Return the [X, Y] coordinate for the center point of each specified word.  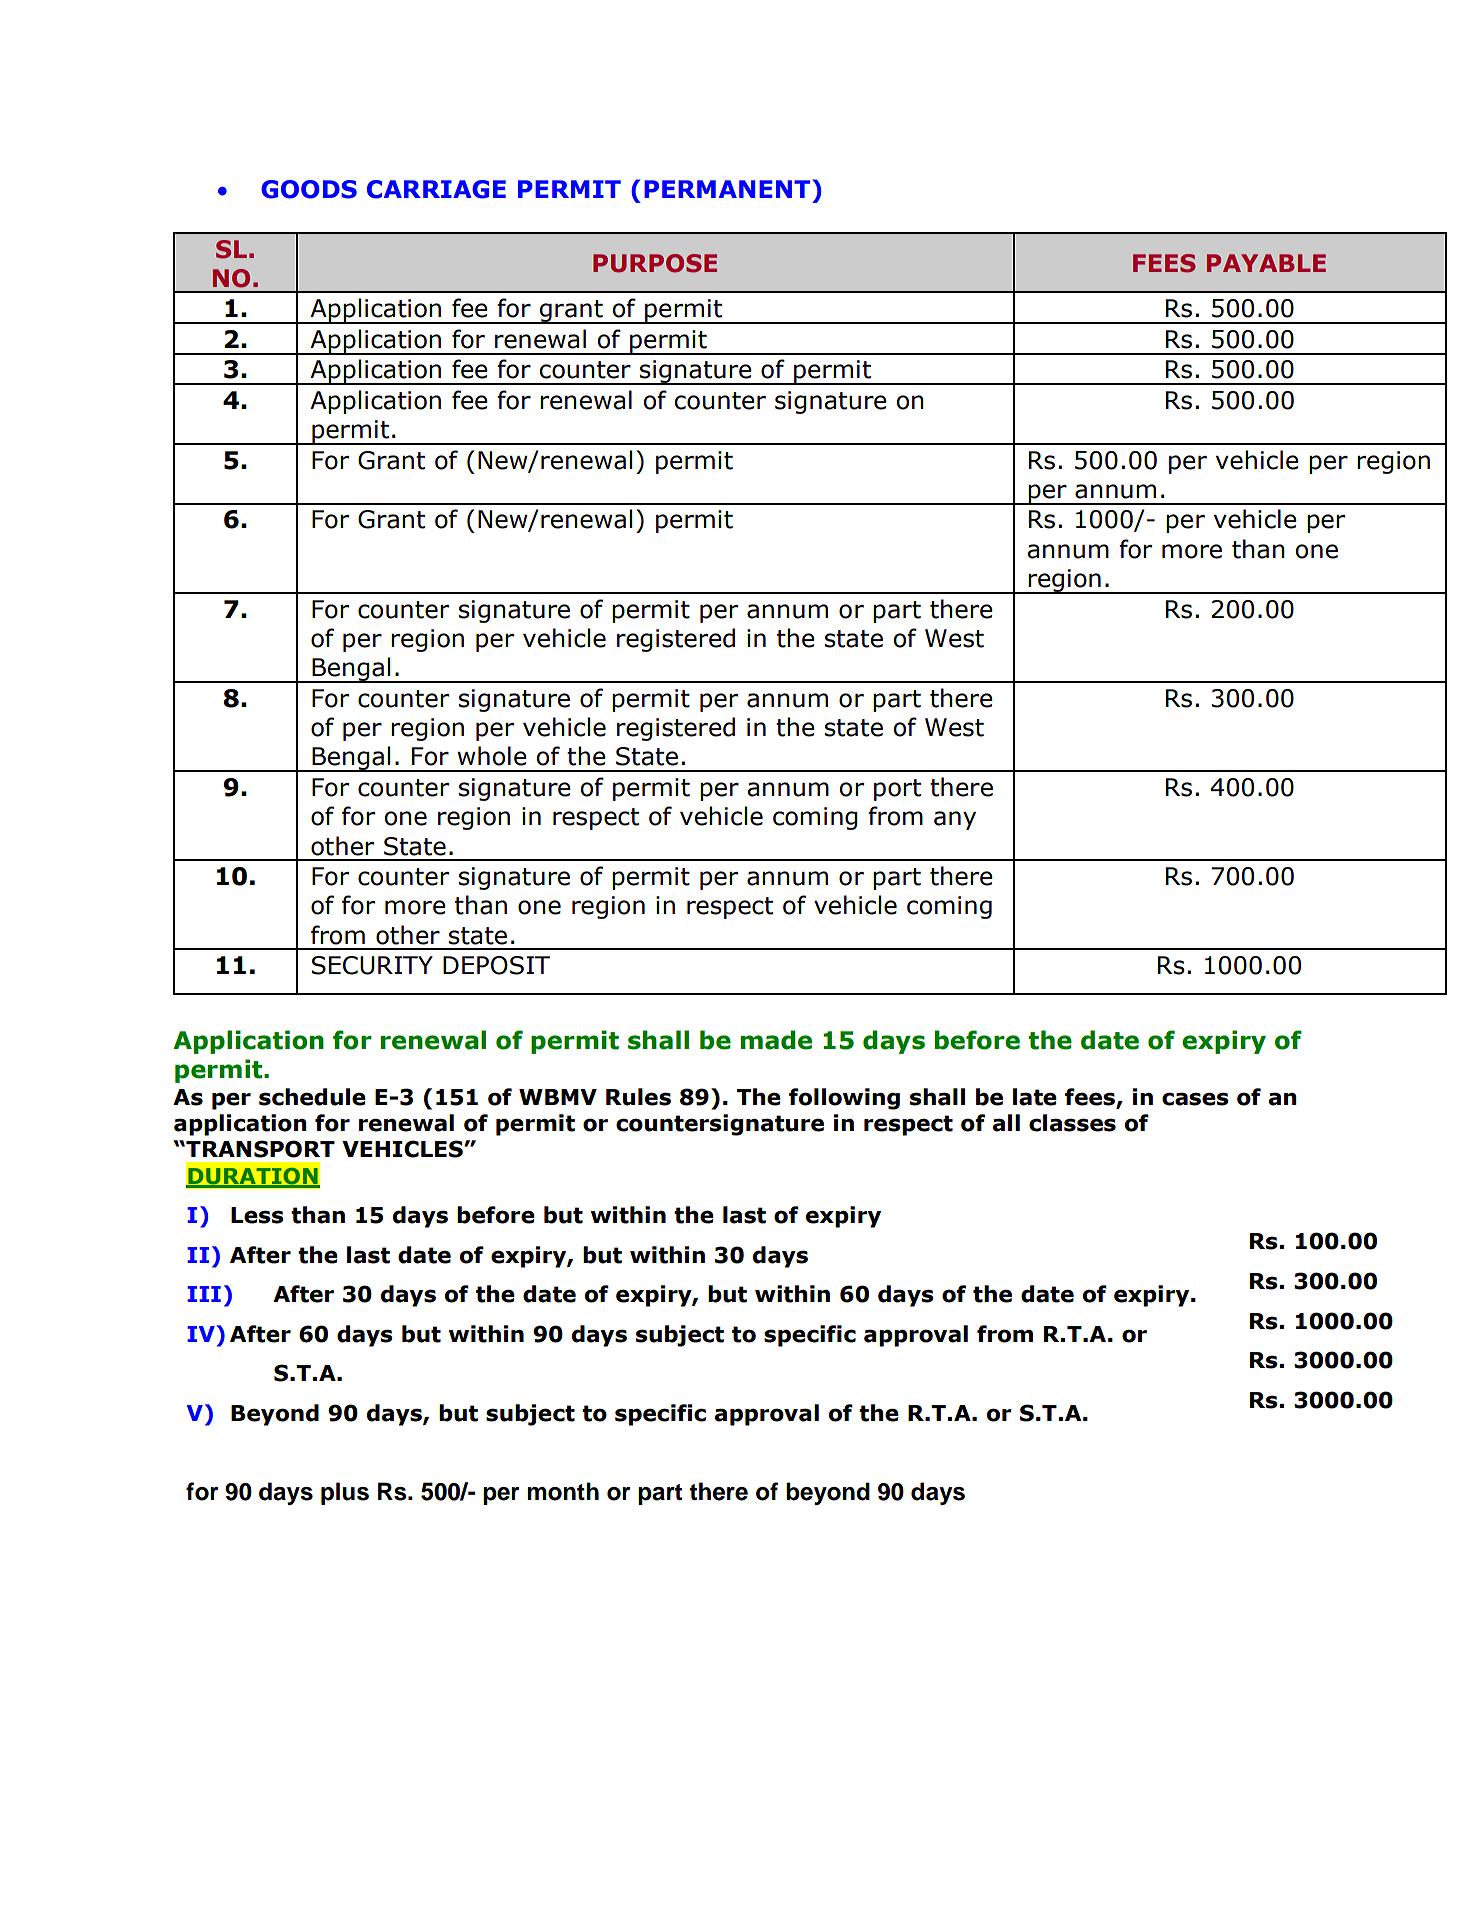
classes [1072, 1123]
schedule [312, 1097]
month [563, 1491]
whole [492, 756]
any [955, 820]
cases [1195, 1099]
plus [345, 1493]
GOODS [309, 189]
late [1035, 1097]
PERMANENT [727, 189]
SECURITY [372, 965]
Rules [638, 1097]
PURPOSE [655, 263]
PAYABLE [1266, 263]
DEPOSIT [496, 965]
